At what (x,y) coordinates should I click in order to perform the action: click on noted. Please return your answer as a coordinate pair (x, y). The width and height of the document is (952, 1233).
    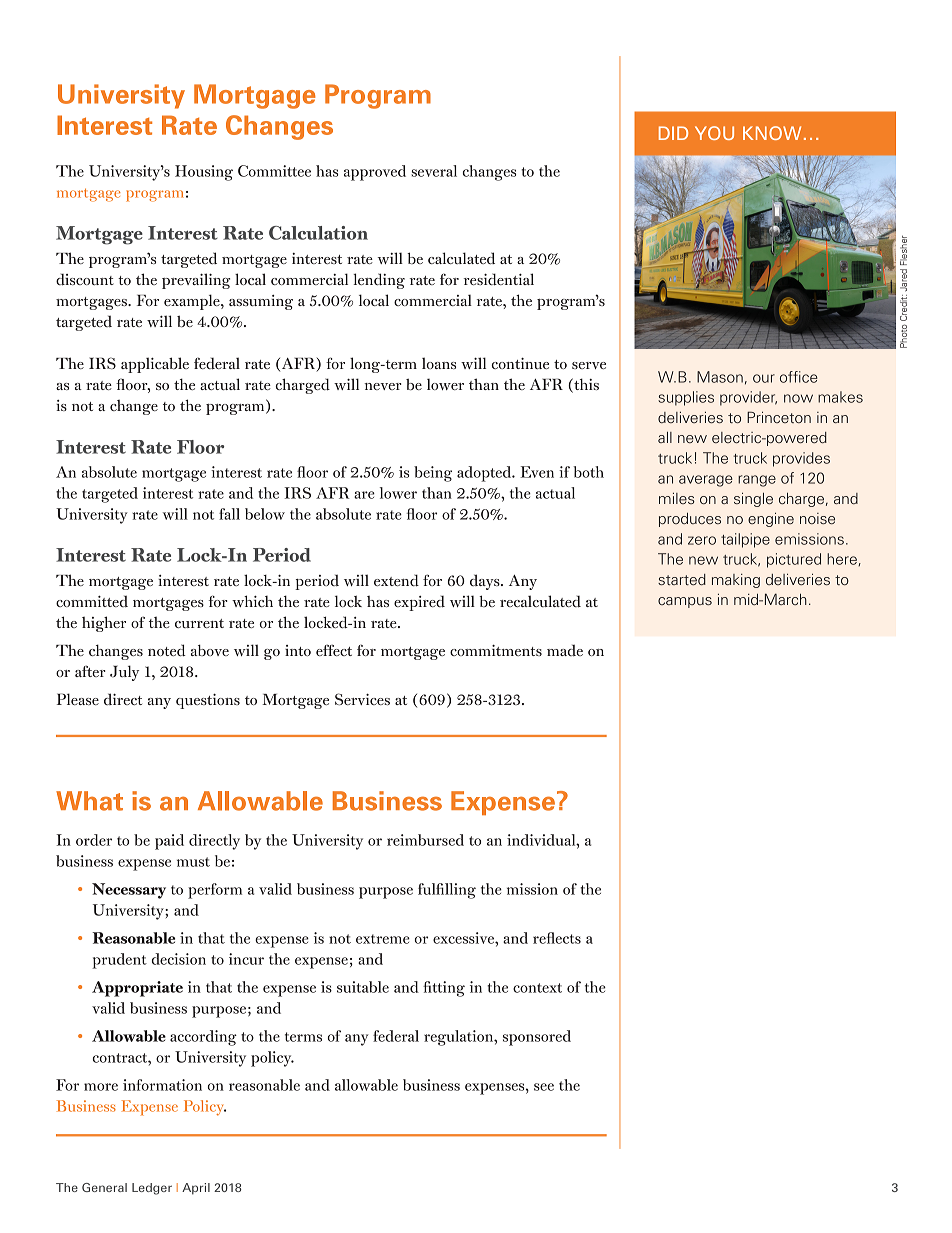
    Looking at the image, I should click on (167, 650).
